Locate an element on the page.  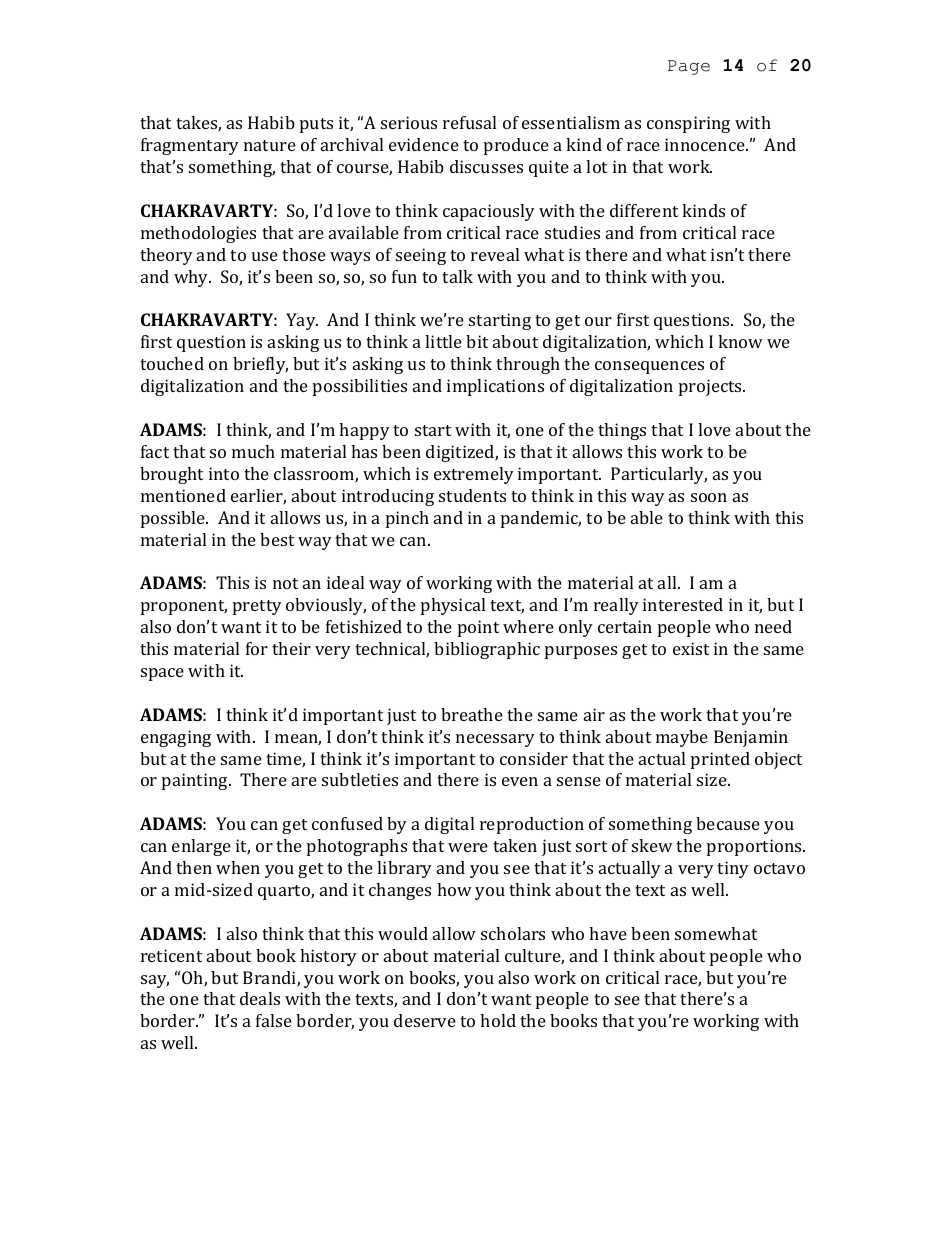
have is located at coordinates (608, 933).
